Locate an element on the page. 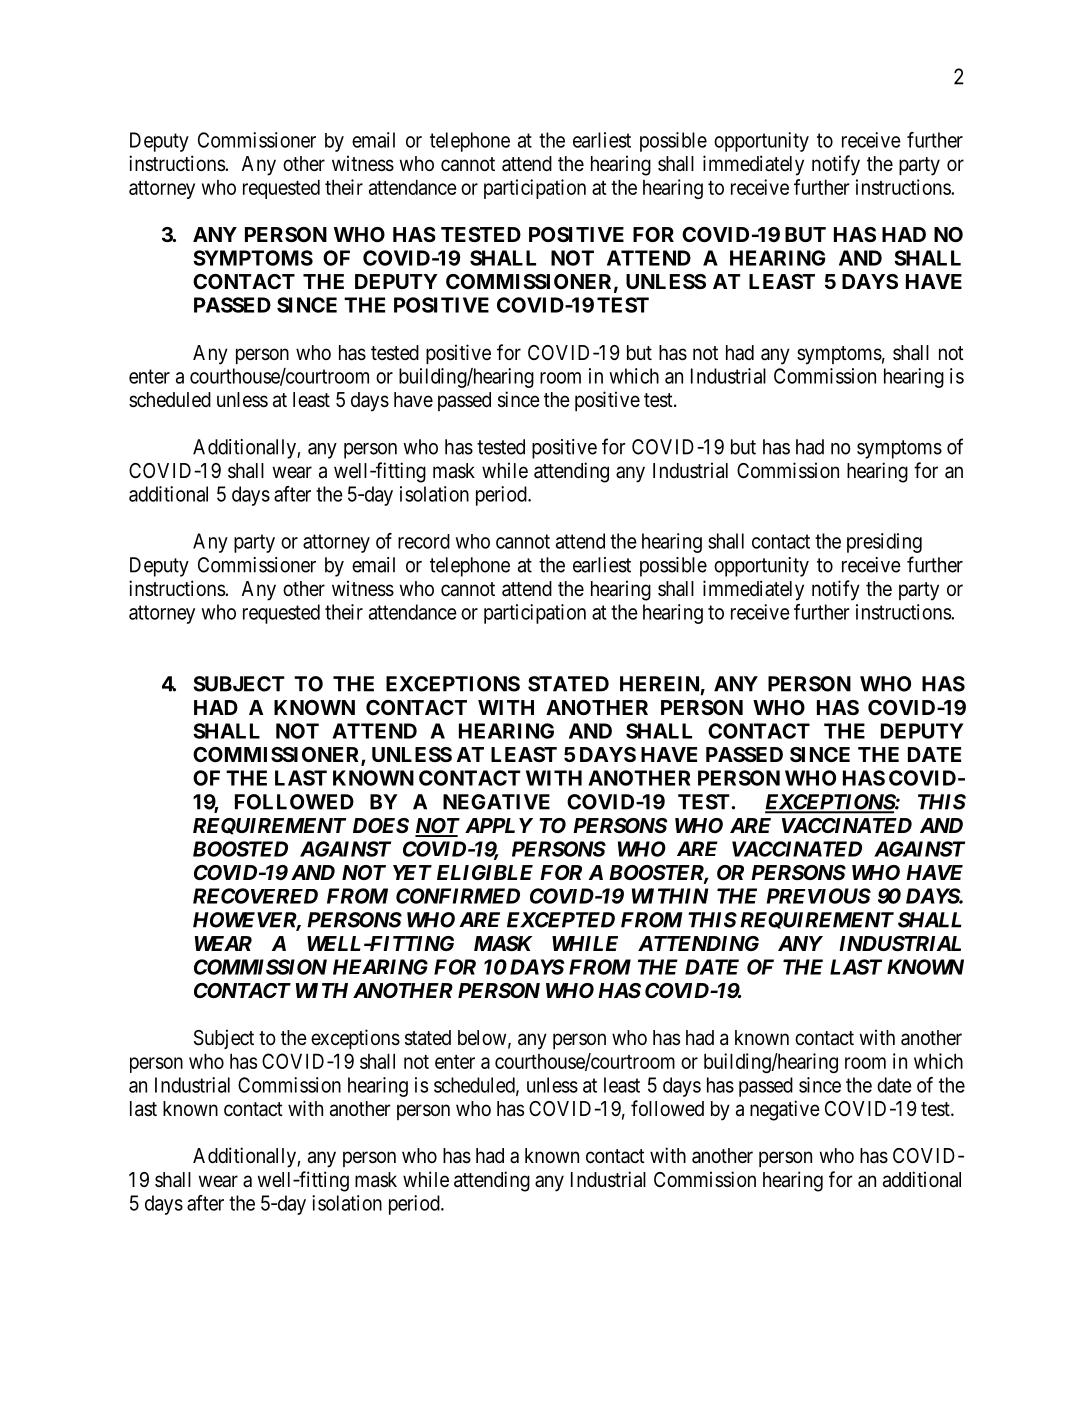  RECOVERED is located at coordinates (255, 896).
